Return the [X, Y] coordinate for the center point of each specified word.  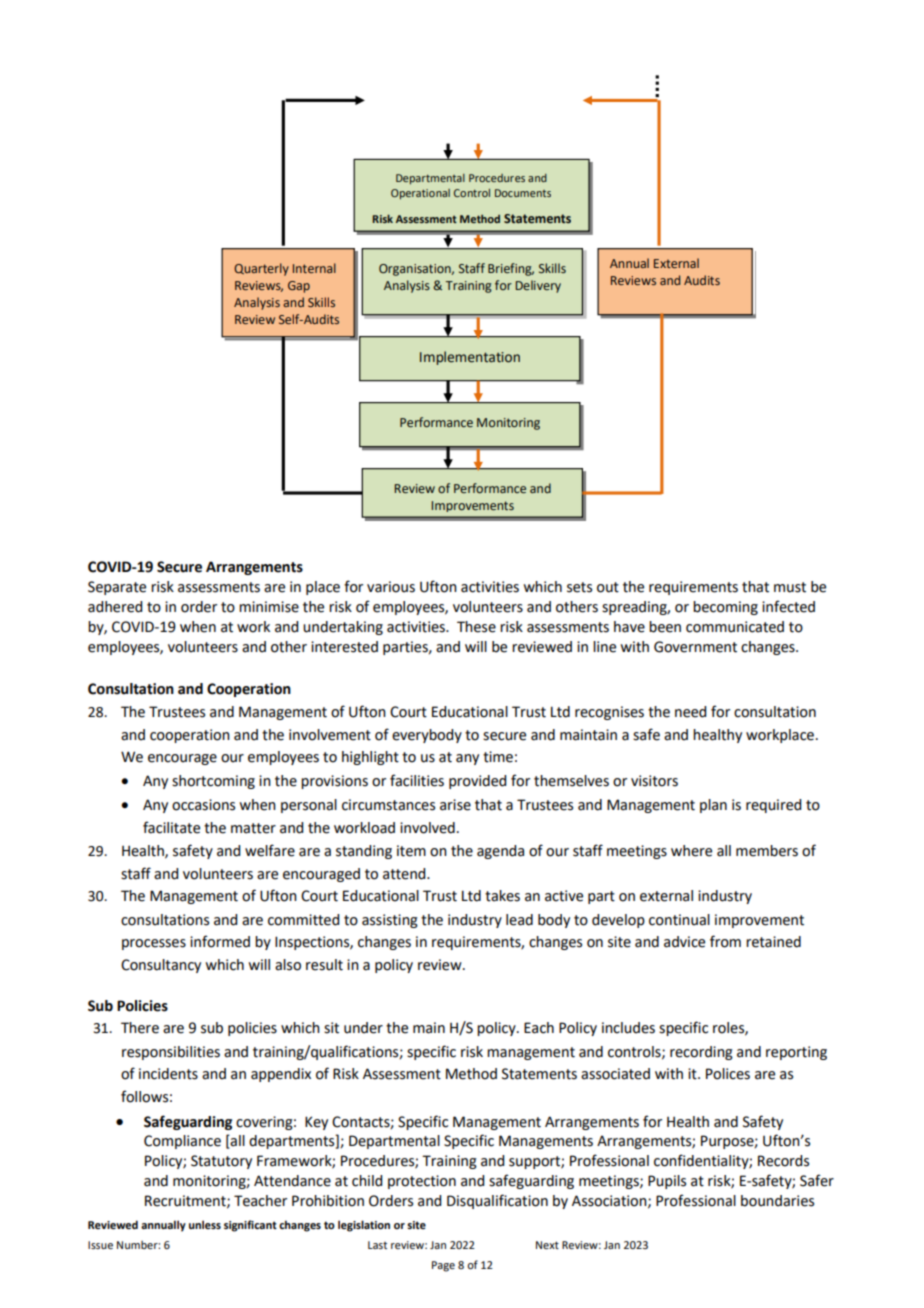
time [498, 757]
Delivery [538, 286]
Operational [420, 194]
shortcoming [213, 782]
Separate [117, 588]
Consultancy [161, 966]
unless [205, 1224]
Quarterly [261, 269]
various [391, 587]
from [725, 941]
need [690, 712]
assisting [390, 921]
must [790, 587]
